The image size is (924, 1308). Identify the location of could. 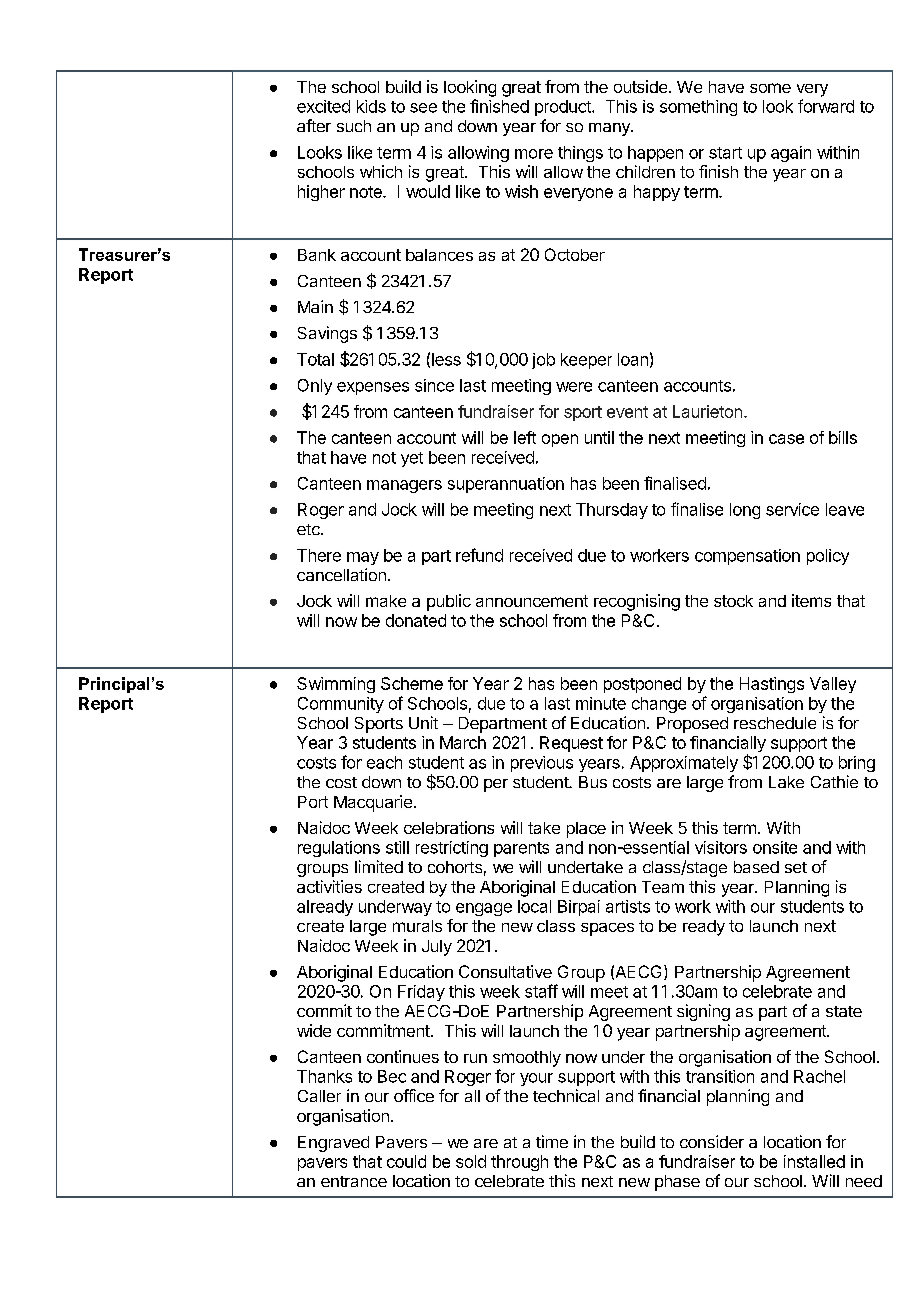
(406, 1161).
